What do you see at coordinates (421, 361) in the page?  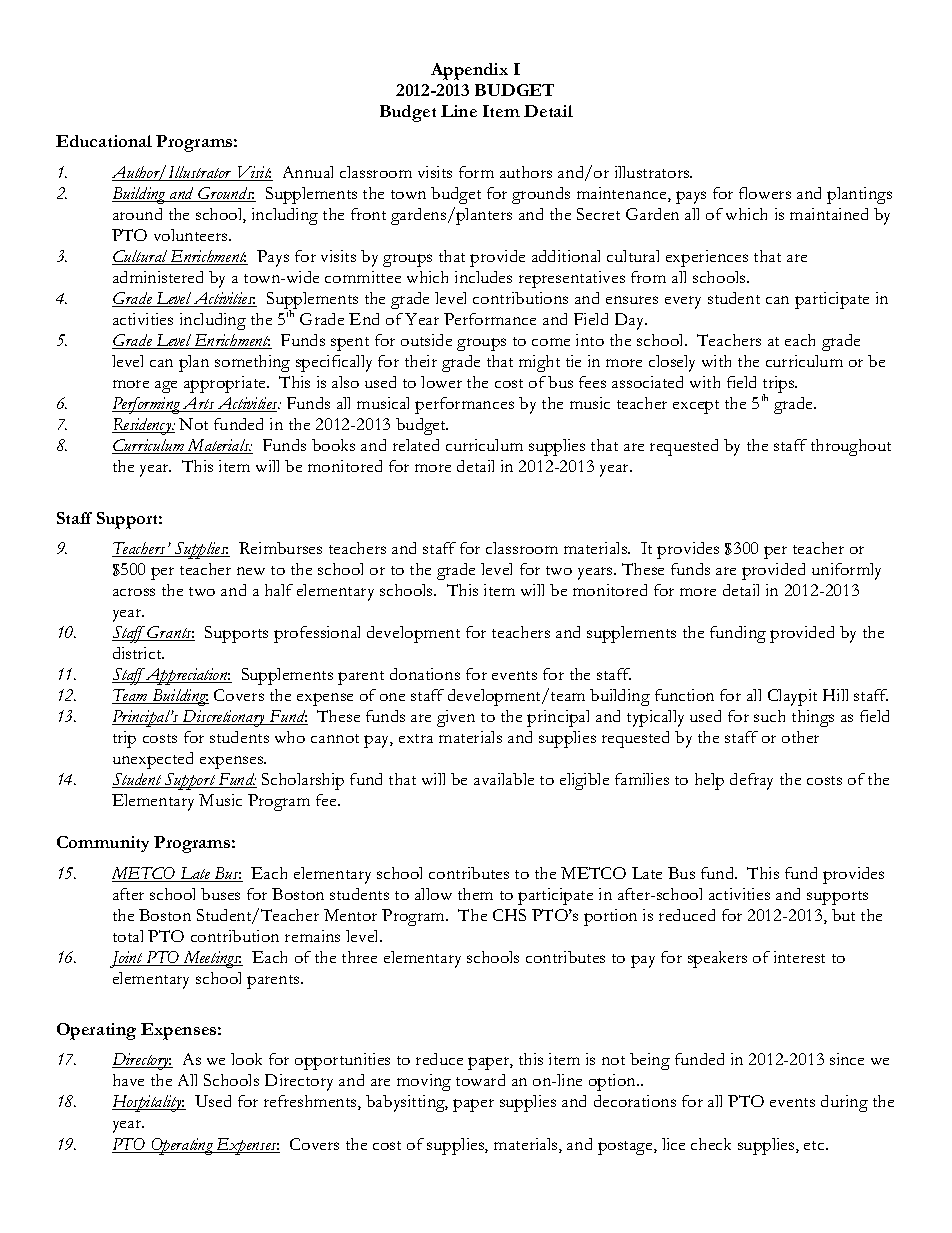 I see `their` at bounding box center [421, 361].
